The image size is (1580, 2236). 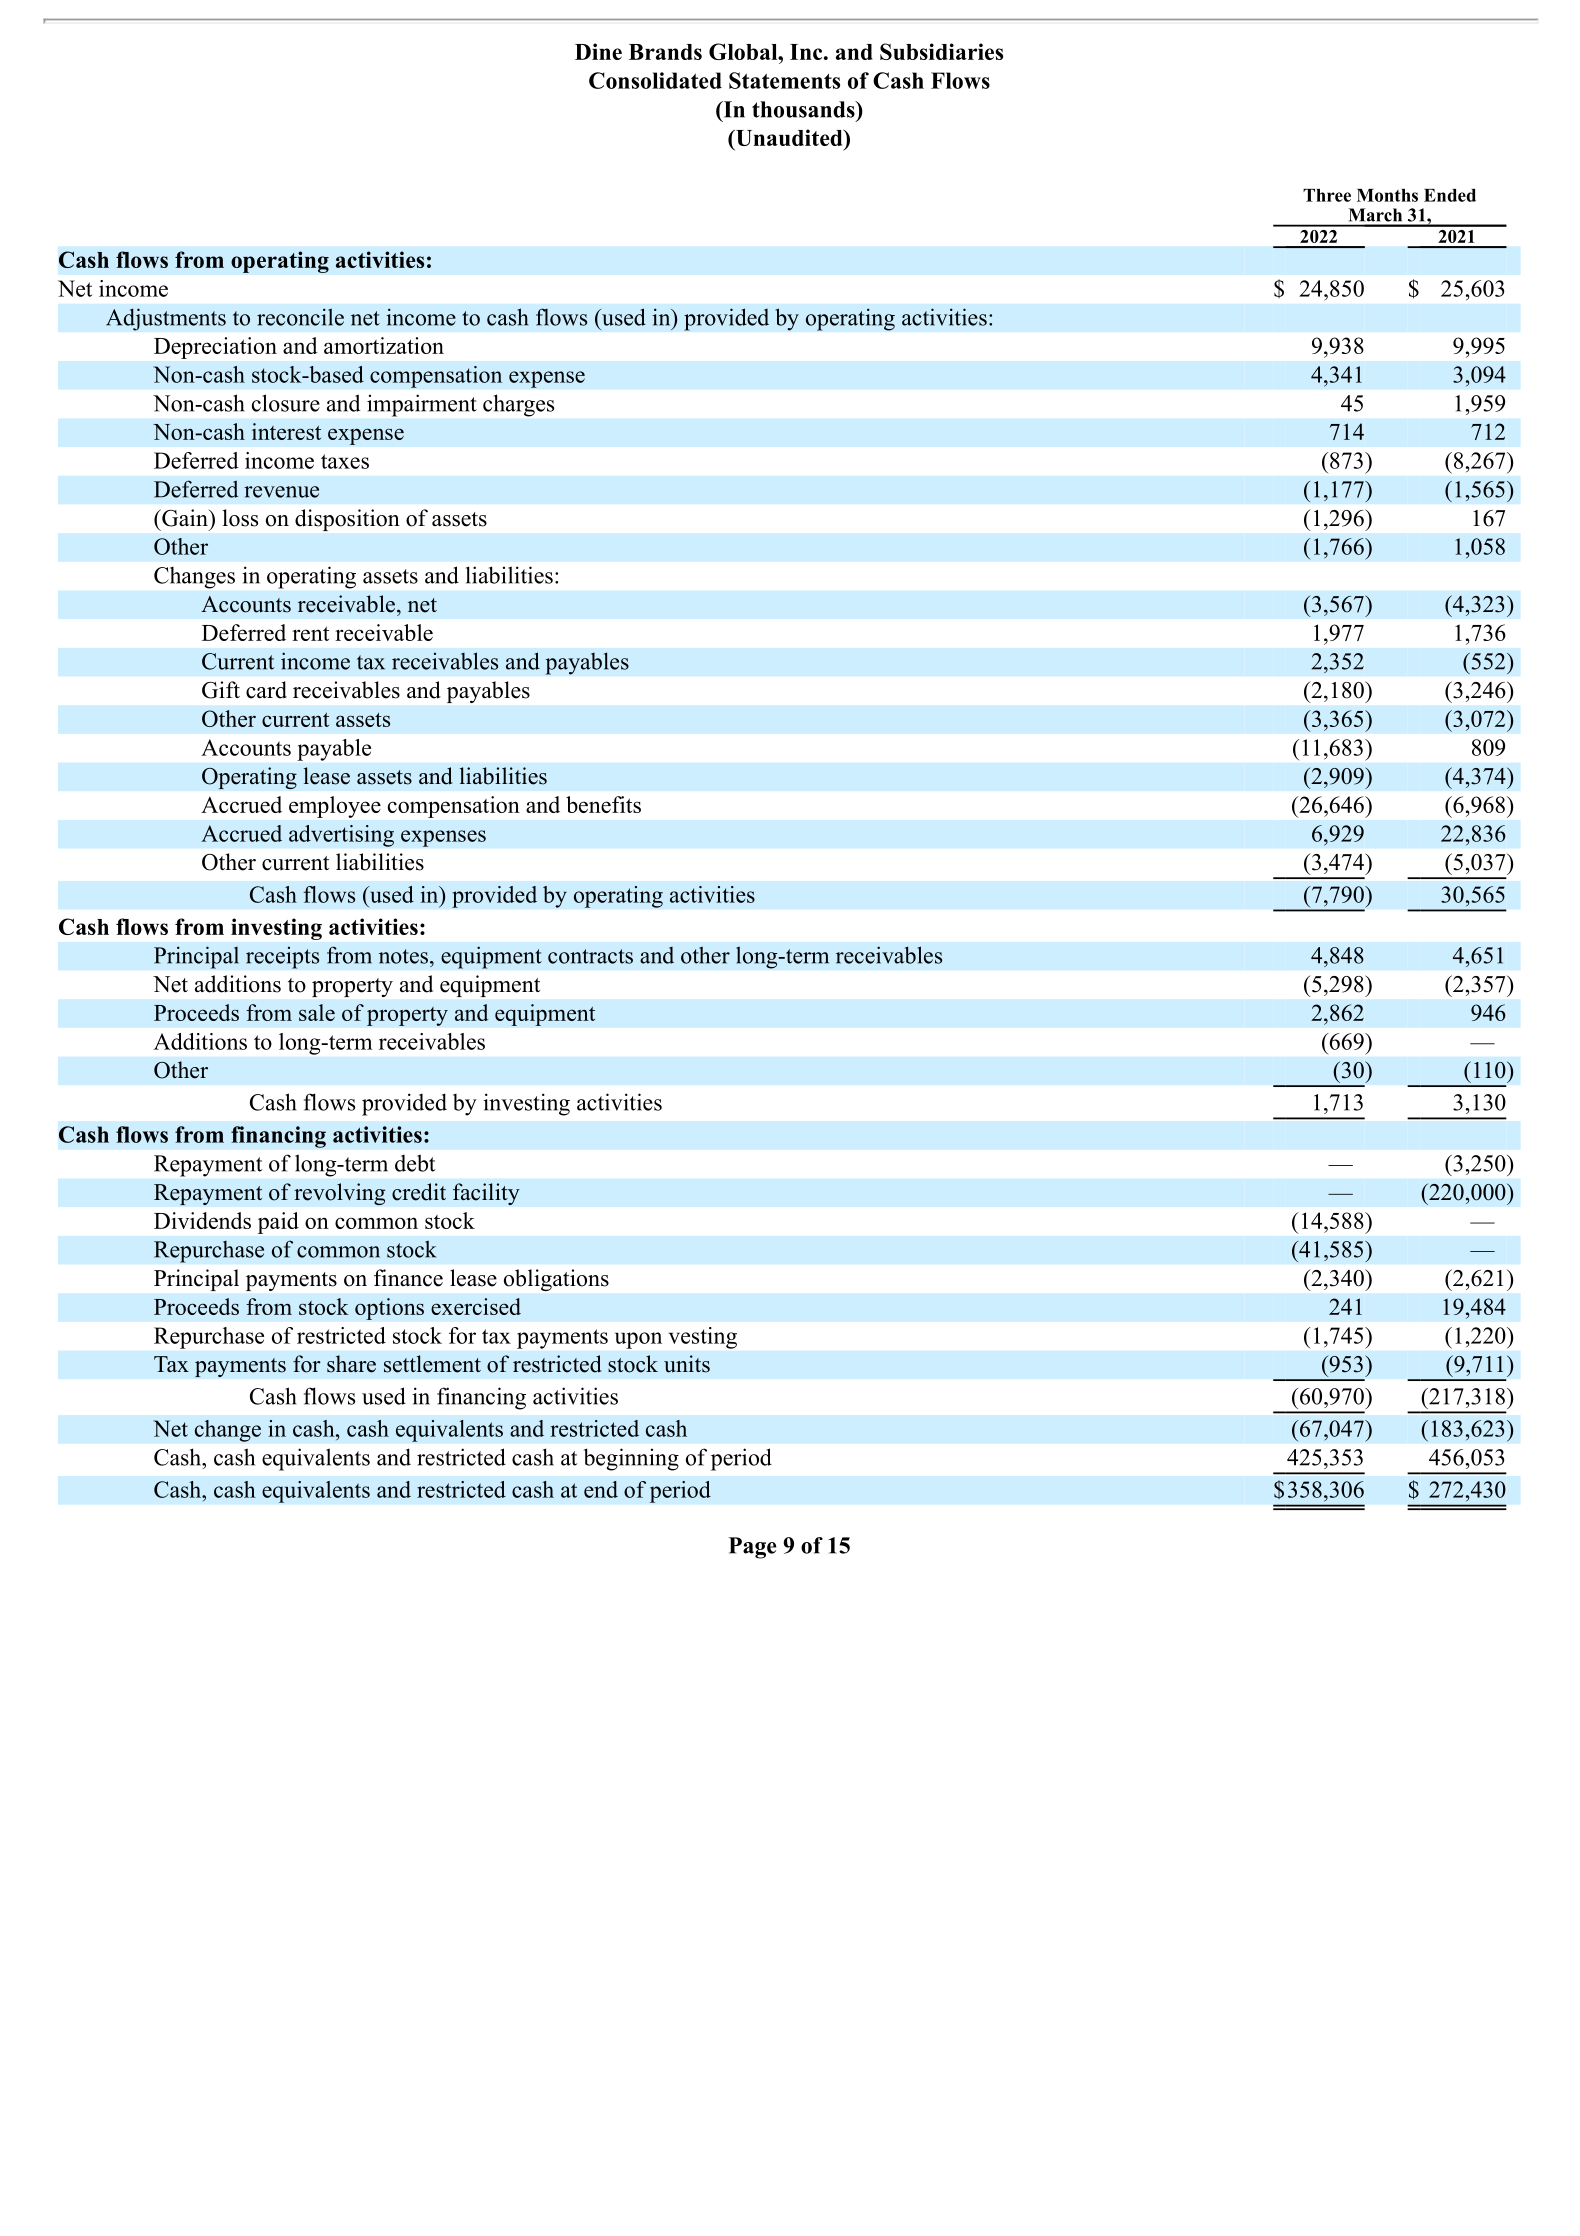 I want to click on Dine, so click(x=598, y=51).
